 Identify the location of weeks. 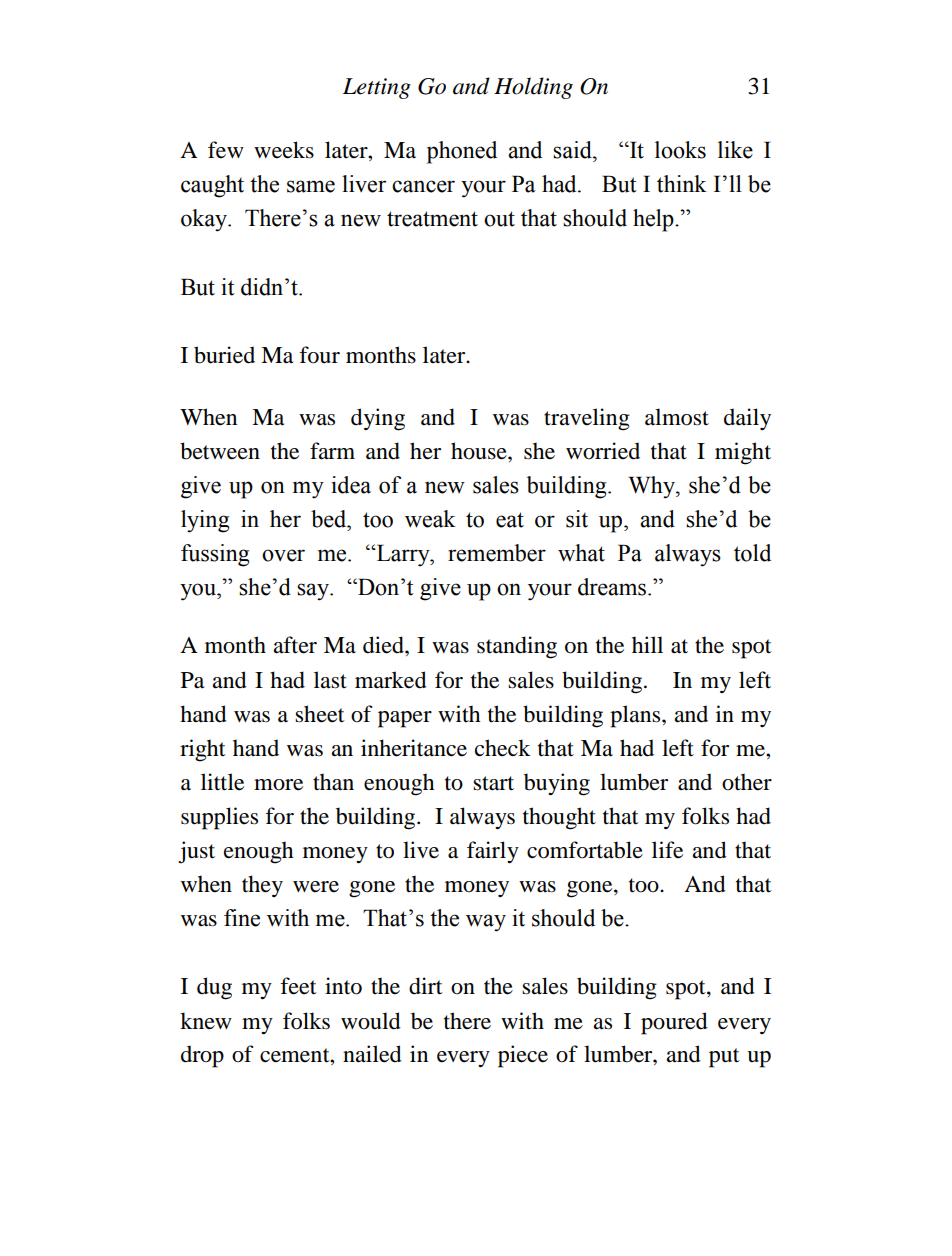
(284, 150).
